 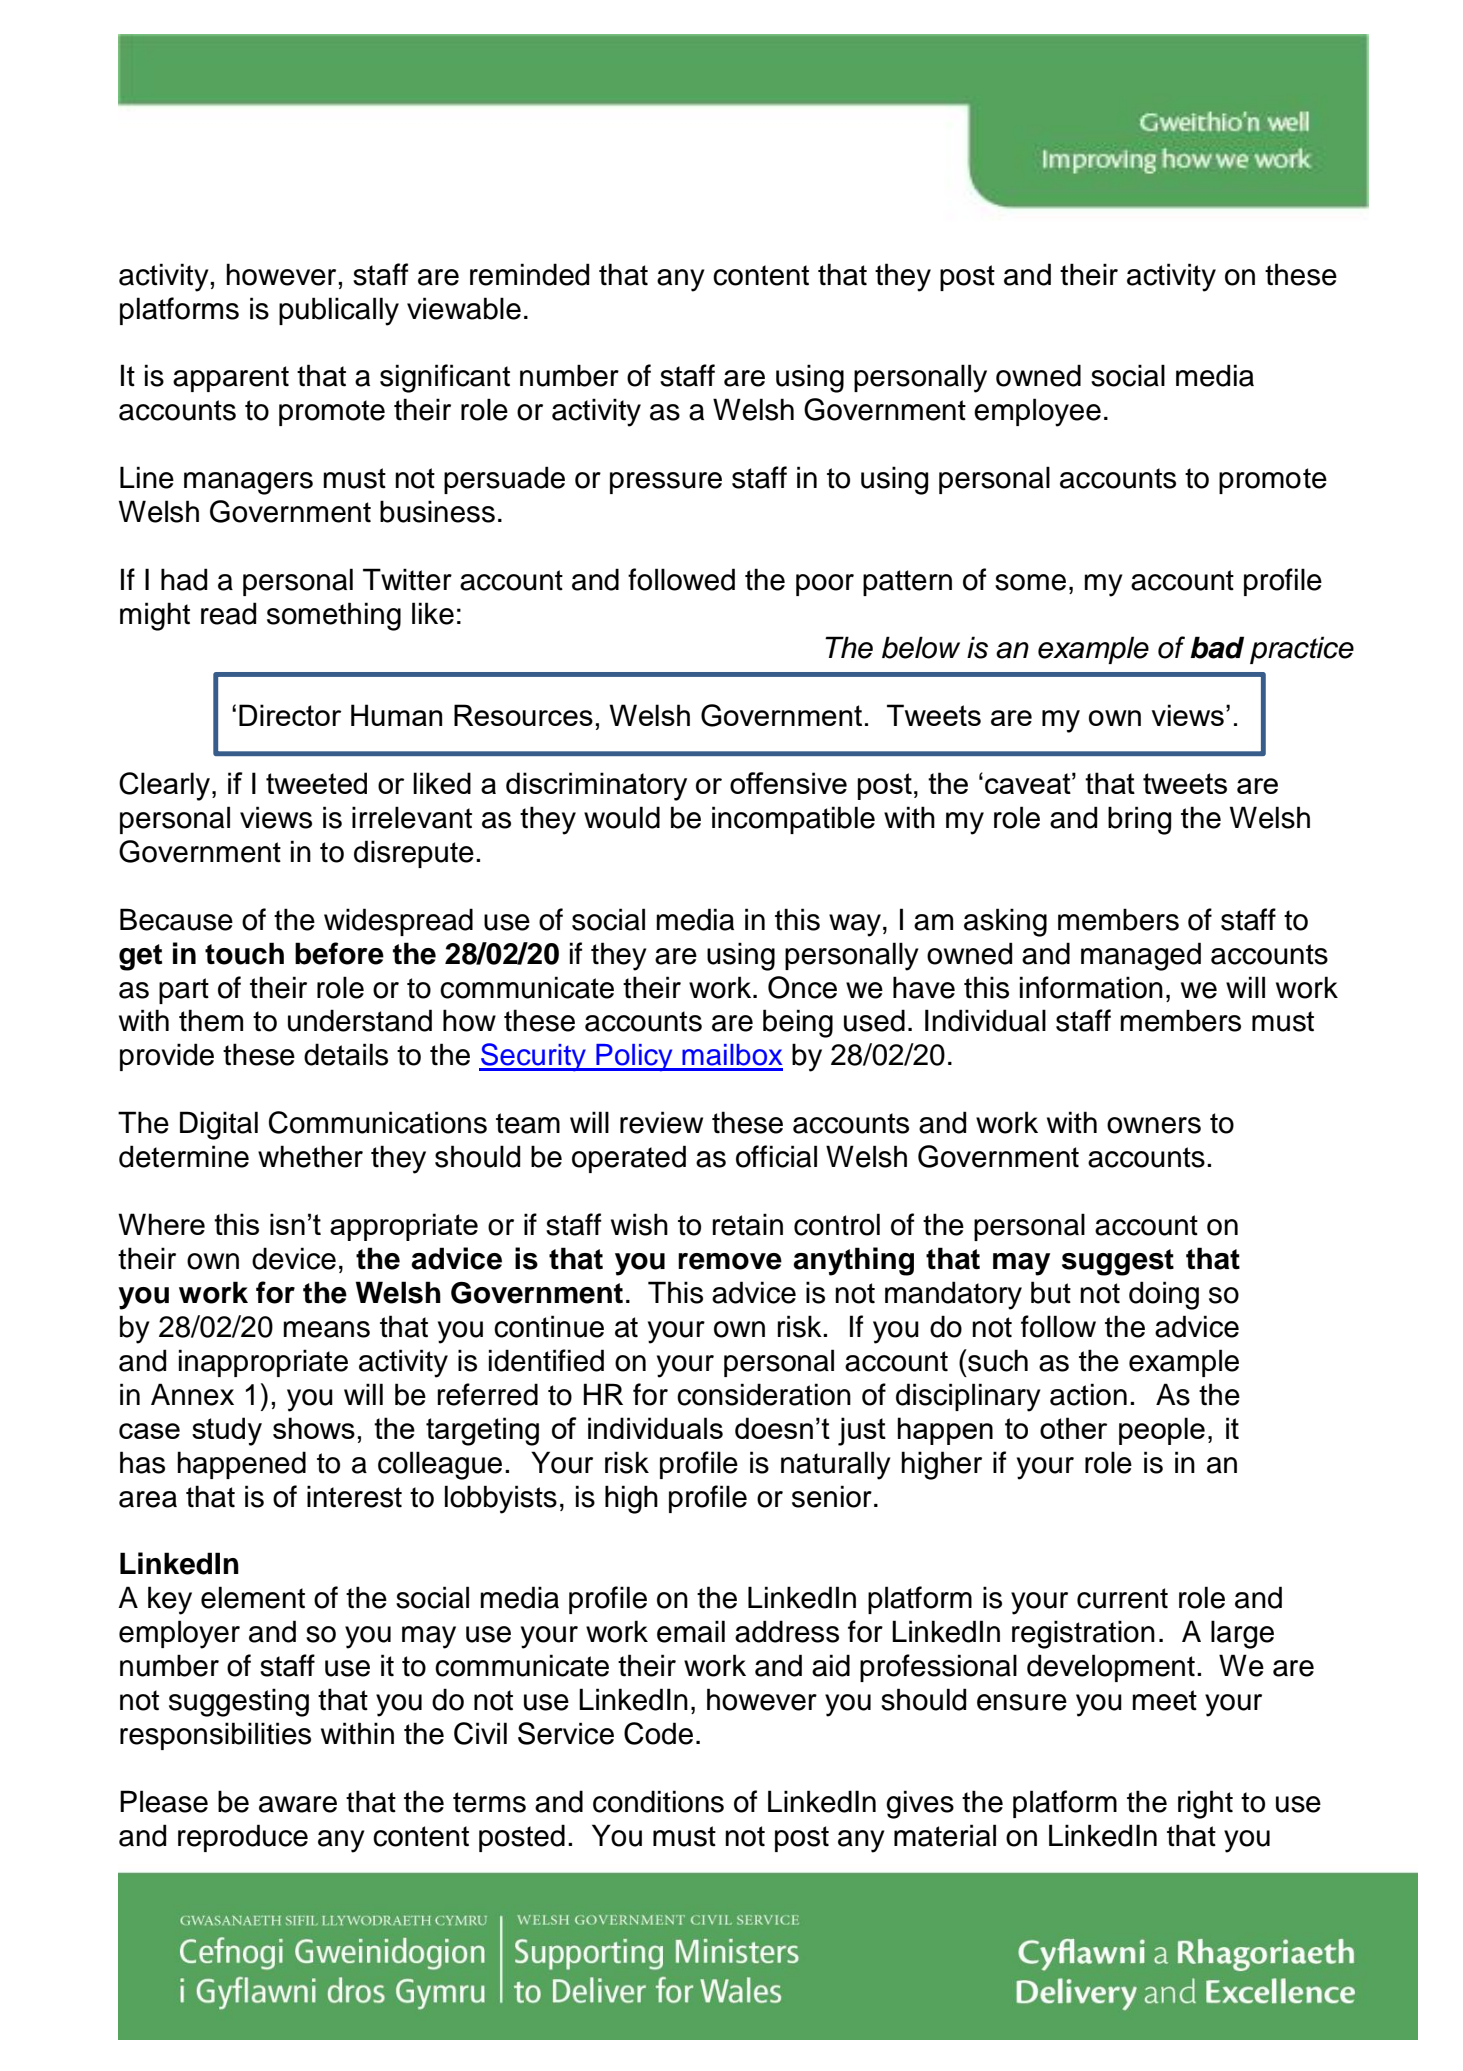 I want to click on publically, so click(x=339, y=311).
